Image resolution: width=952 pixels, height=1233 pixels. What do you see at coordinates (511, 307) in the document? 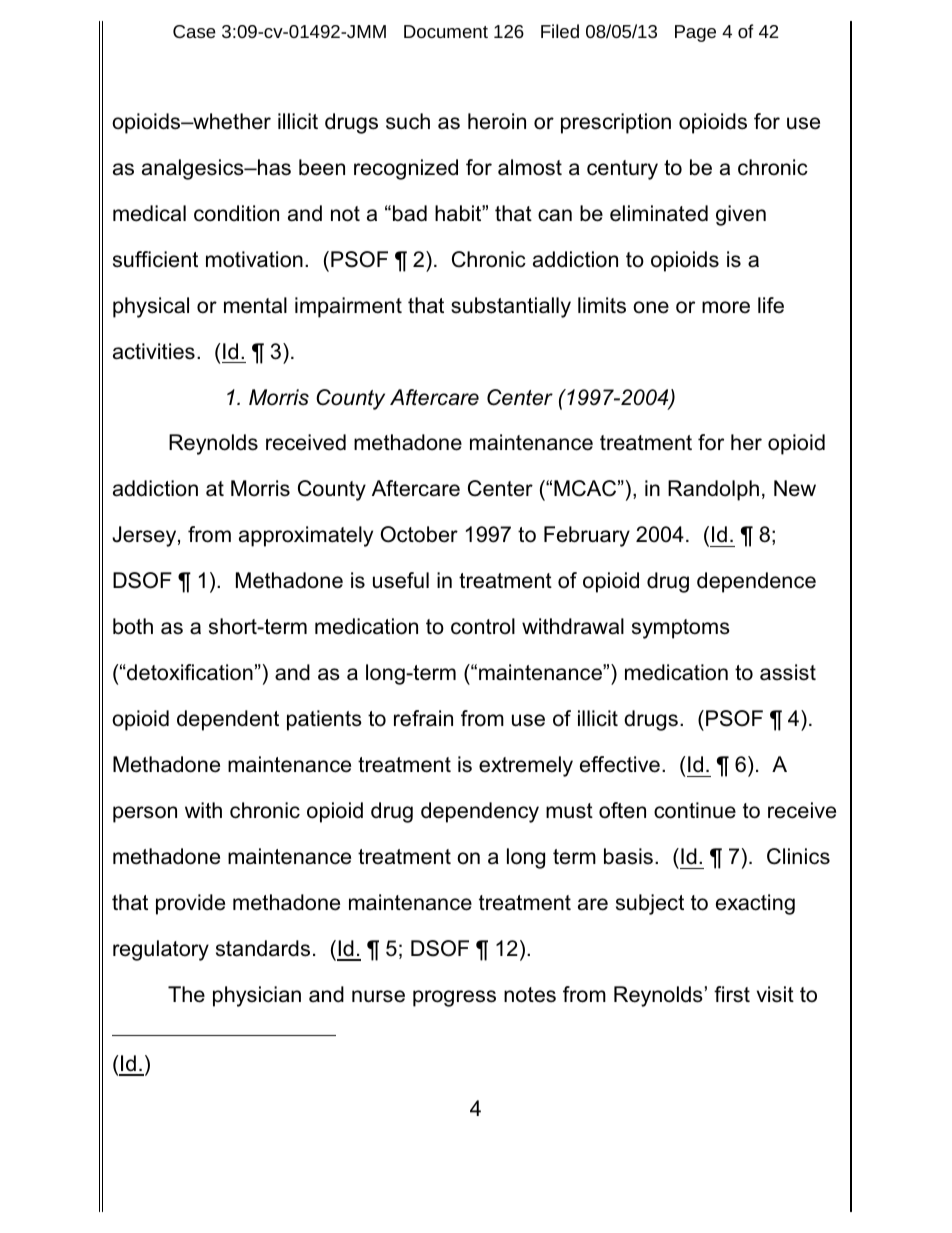
I see `substantially` at bounding box center [511, 307].
